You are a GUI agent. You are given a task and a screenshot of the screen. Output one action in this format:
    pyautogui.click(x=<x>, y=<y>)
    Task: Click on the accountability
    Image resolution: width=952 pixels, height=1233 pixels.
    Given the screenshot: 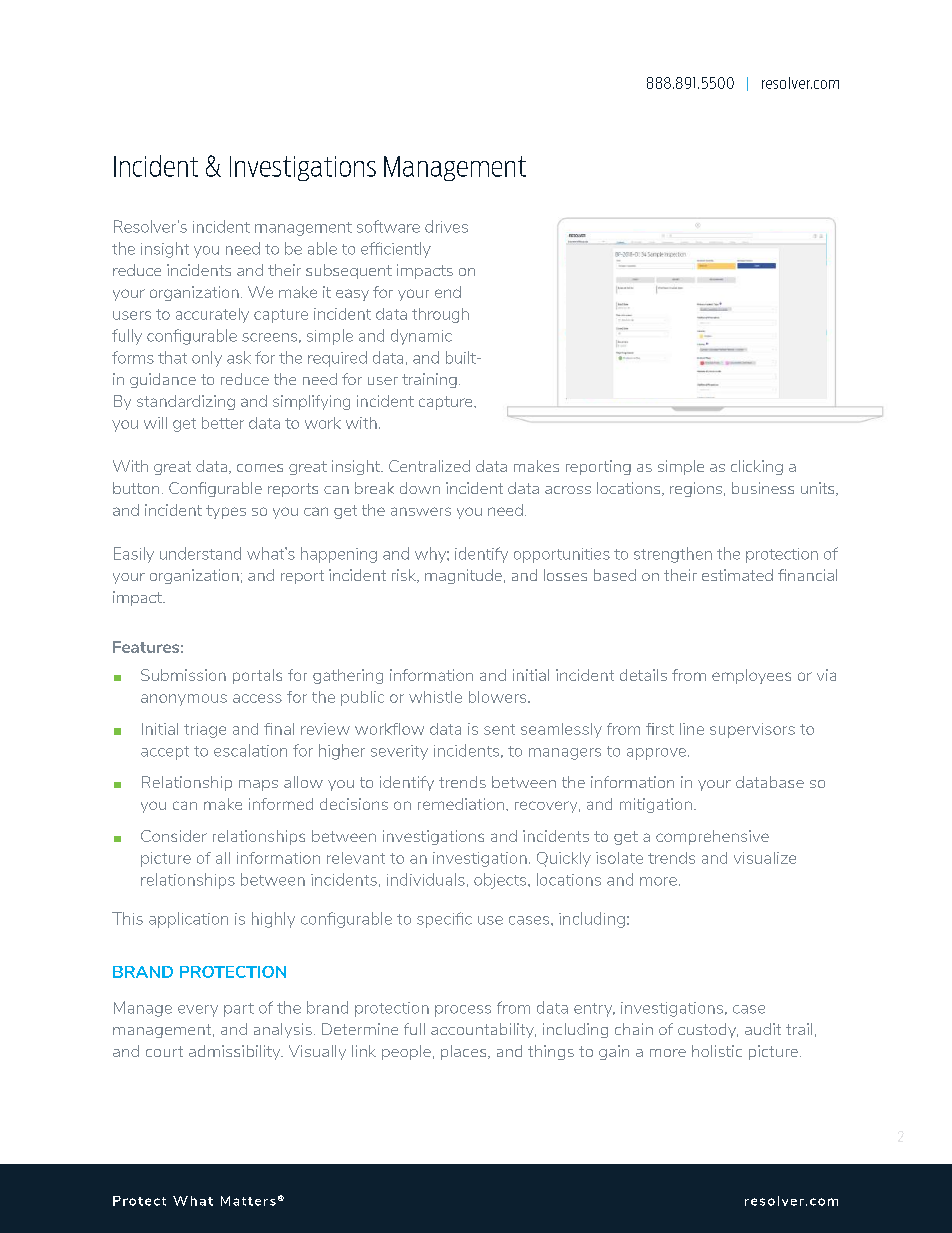 What is the action you would take?
    pyautogui.click(x=483, y=1030)
